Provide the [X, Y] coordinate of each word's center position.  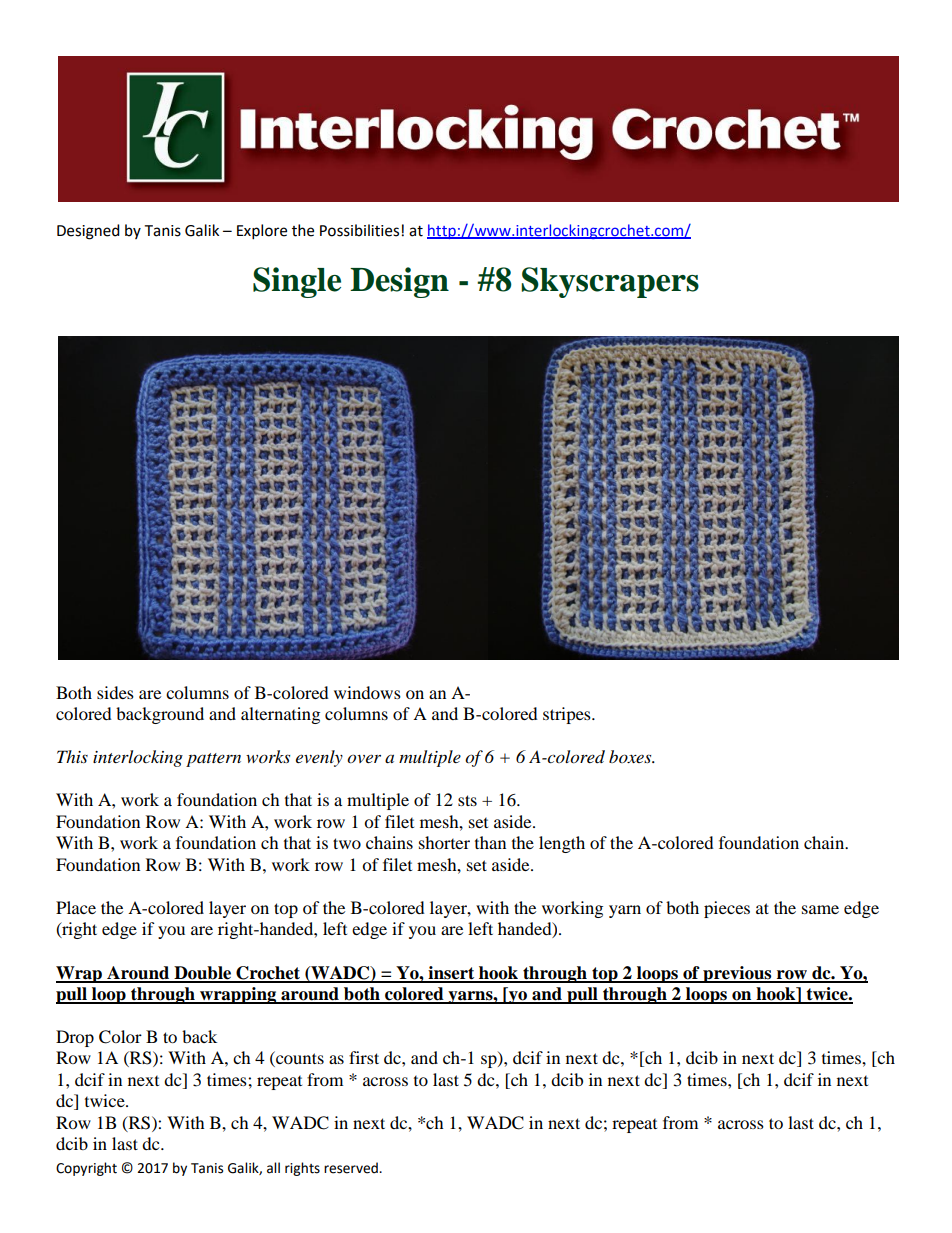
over [364, 759]
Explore [262, 232]
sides [115, 692]
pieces [727, 909]
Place [76, 907]
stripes [568, 715]
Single [297, 282]
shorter [444, 842]
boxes [631, 756]
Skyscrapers [610, 282]
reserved [352, 1168]
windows [367, 692]
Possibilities [359, 230]
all [273, 1168]
